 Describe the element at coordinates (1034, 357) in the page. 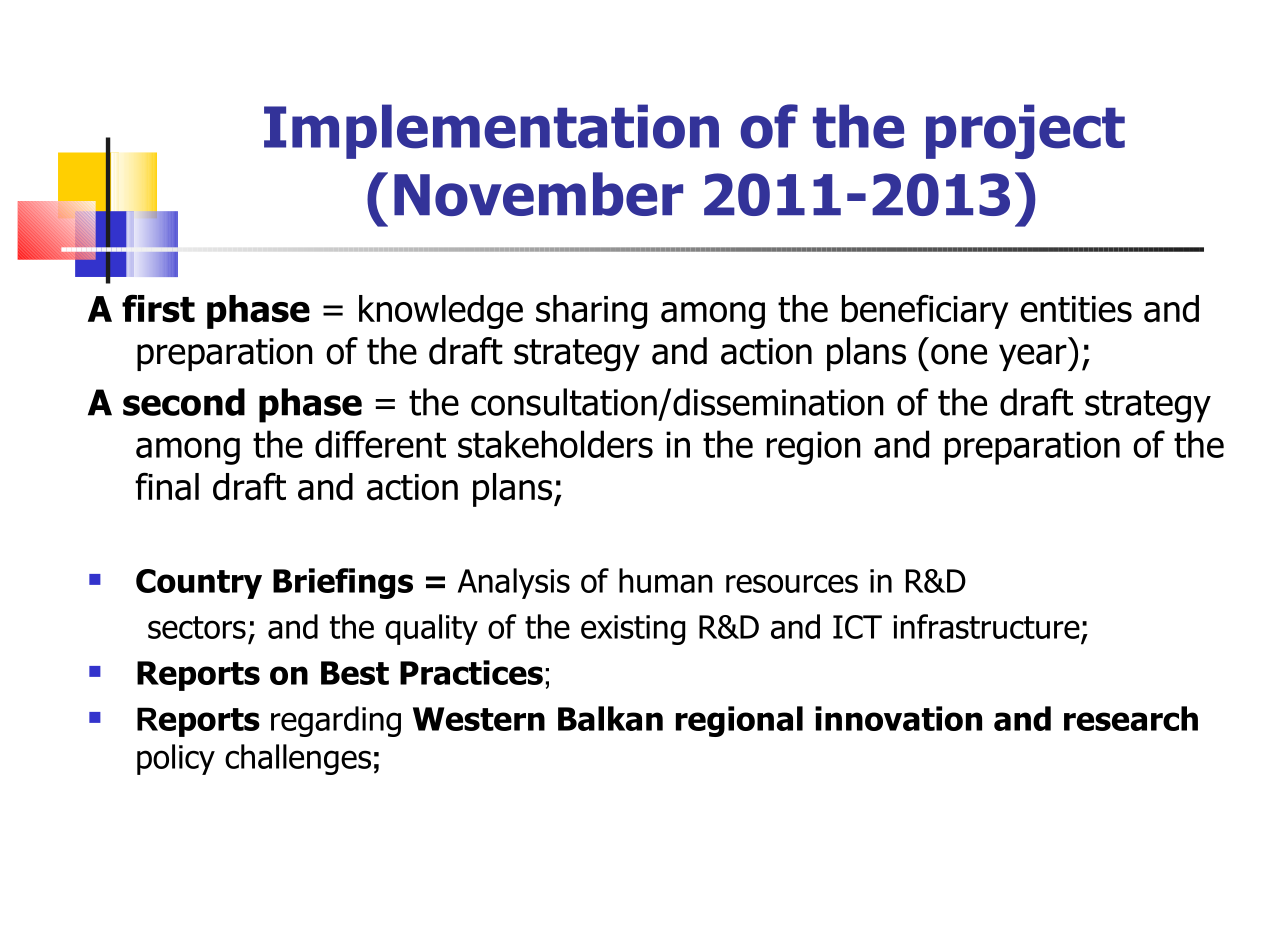

I see `year` at that location.
